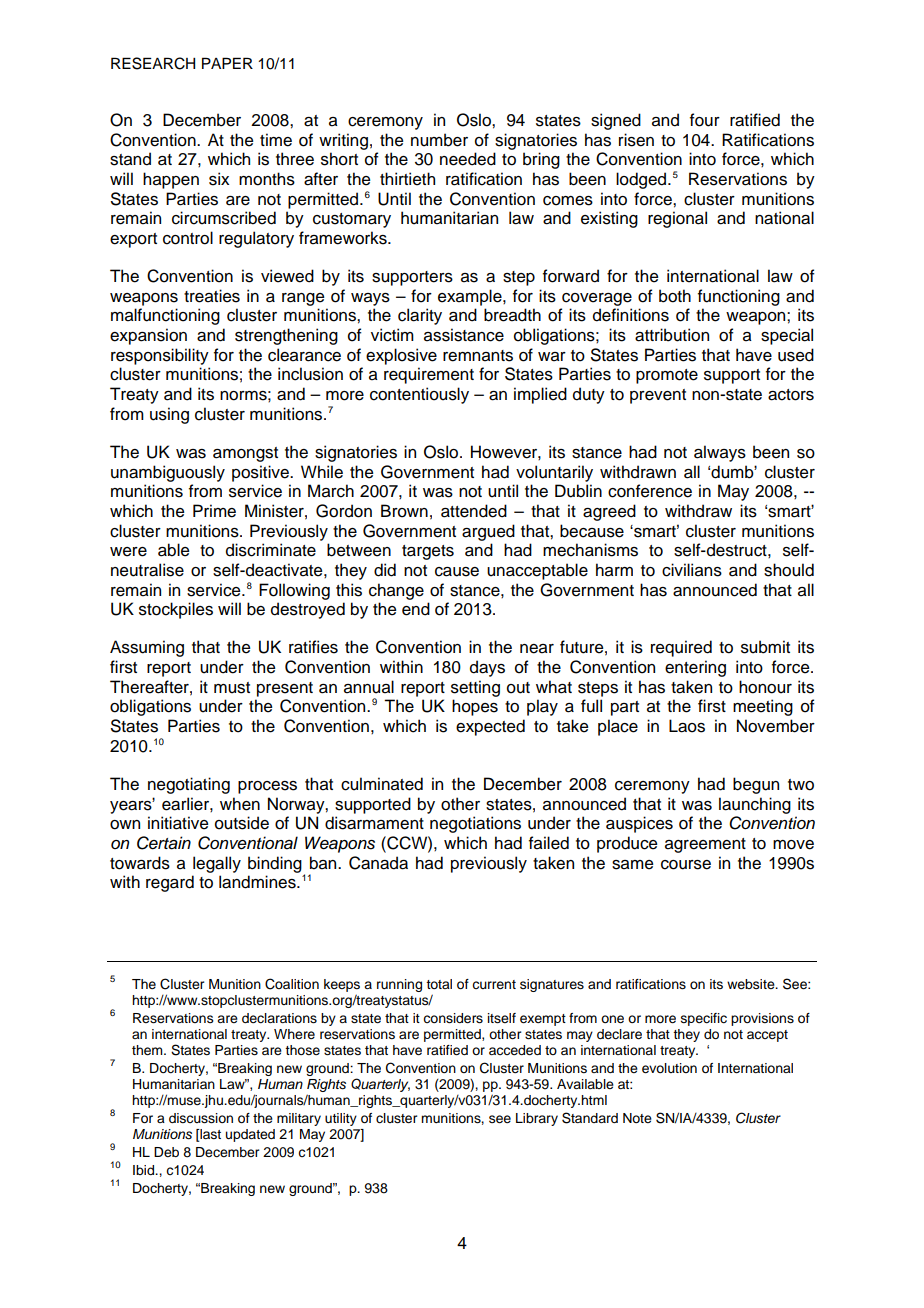 This screenshot has width=924, height=1308. What do you see at coordinates (475, 824) in the screenshot?
I see `negotiations` at bounding box center [475, 824].
